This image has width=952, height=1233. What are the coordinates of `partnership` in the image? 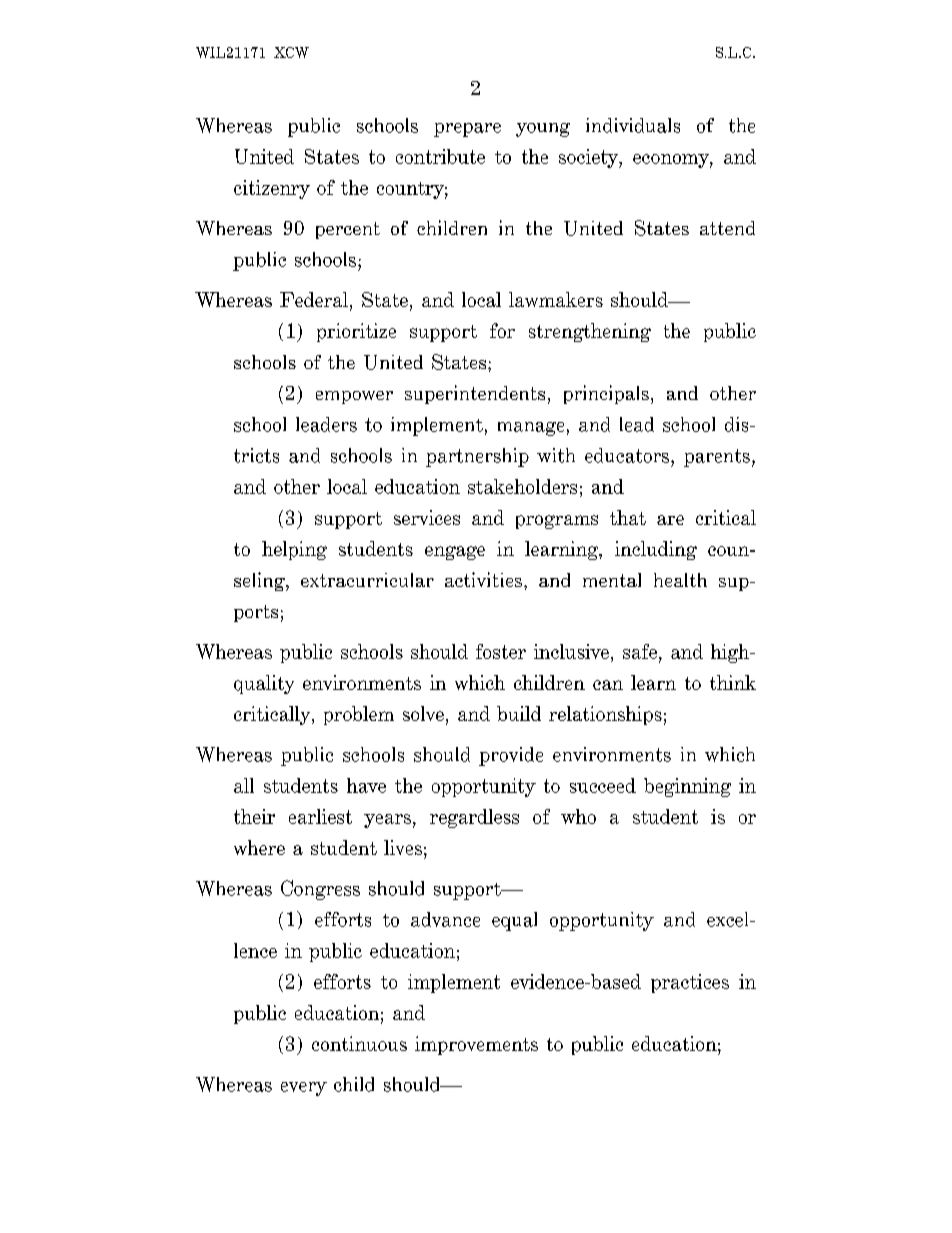 It's located at (477, 457).
